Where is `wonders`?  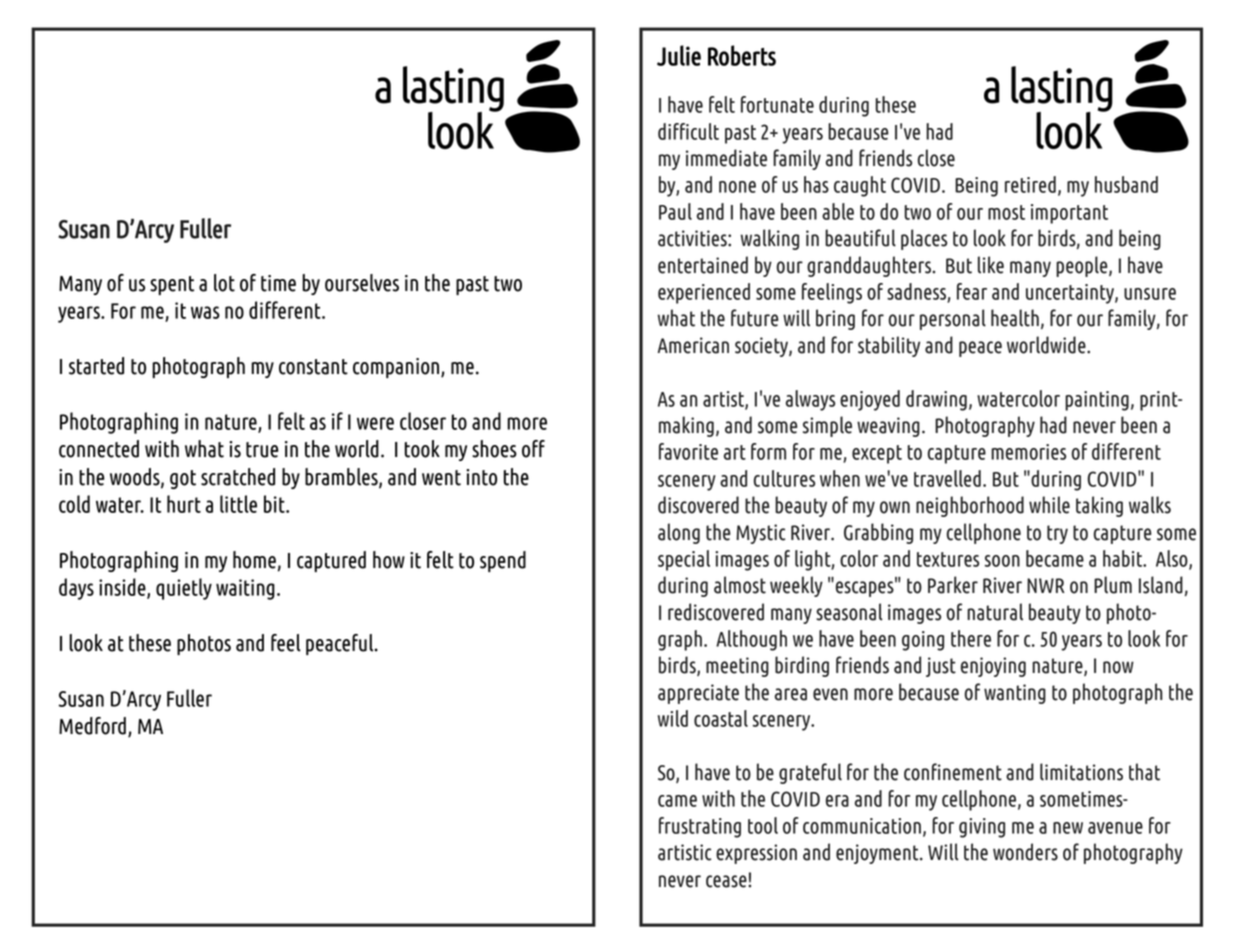 wonders is located at coordinates (1025, 852).
